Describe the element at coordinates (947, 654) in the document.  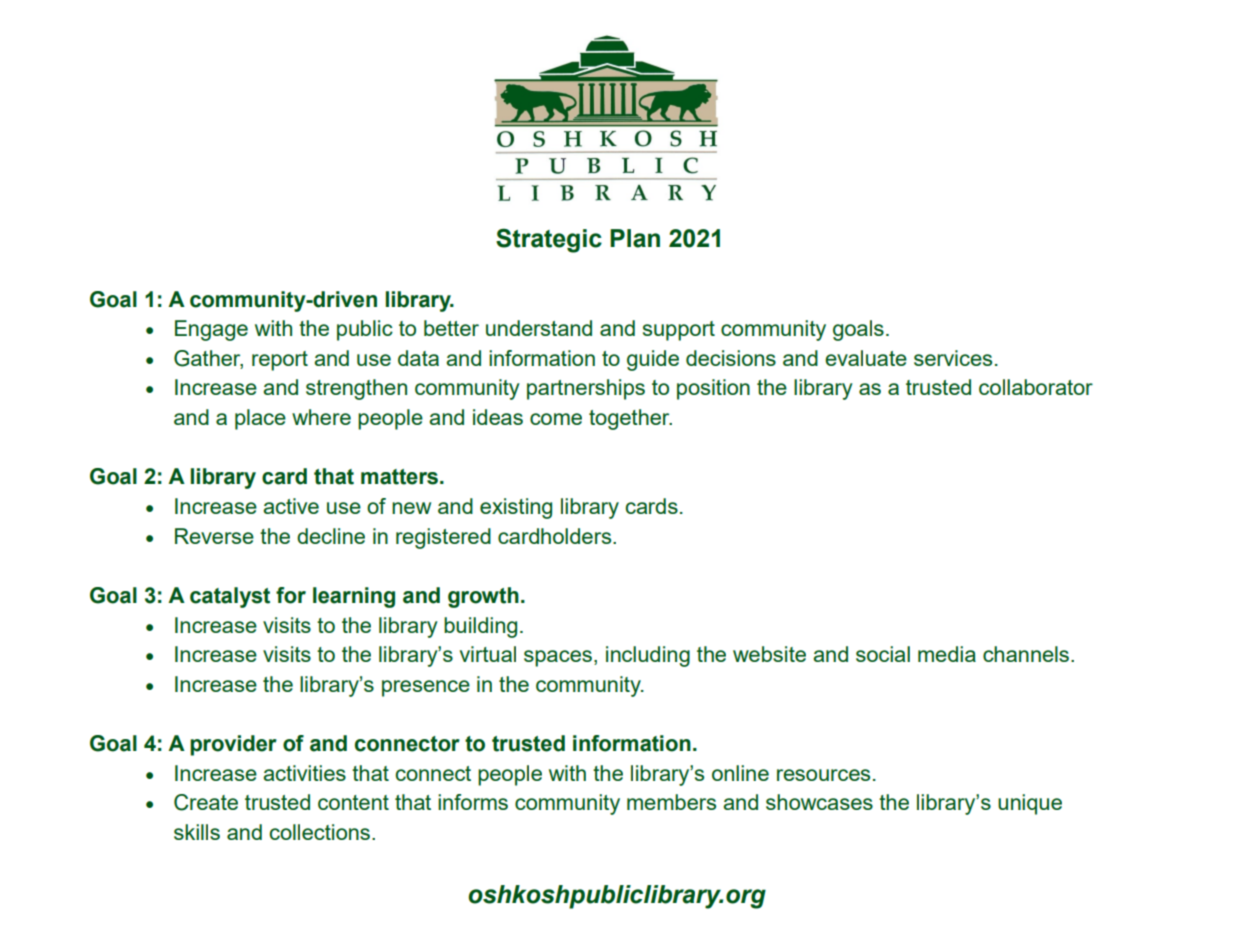
I see `media` at that location.
